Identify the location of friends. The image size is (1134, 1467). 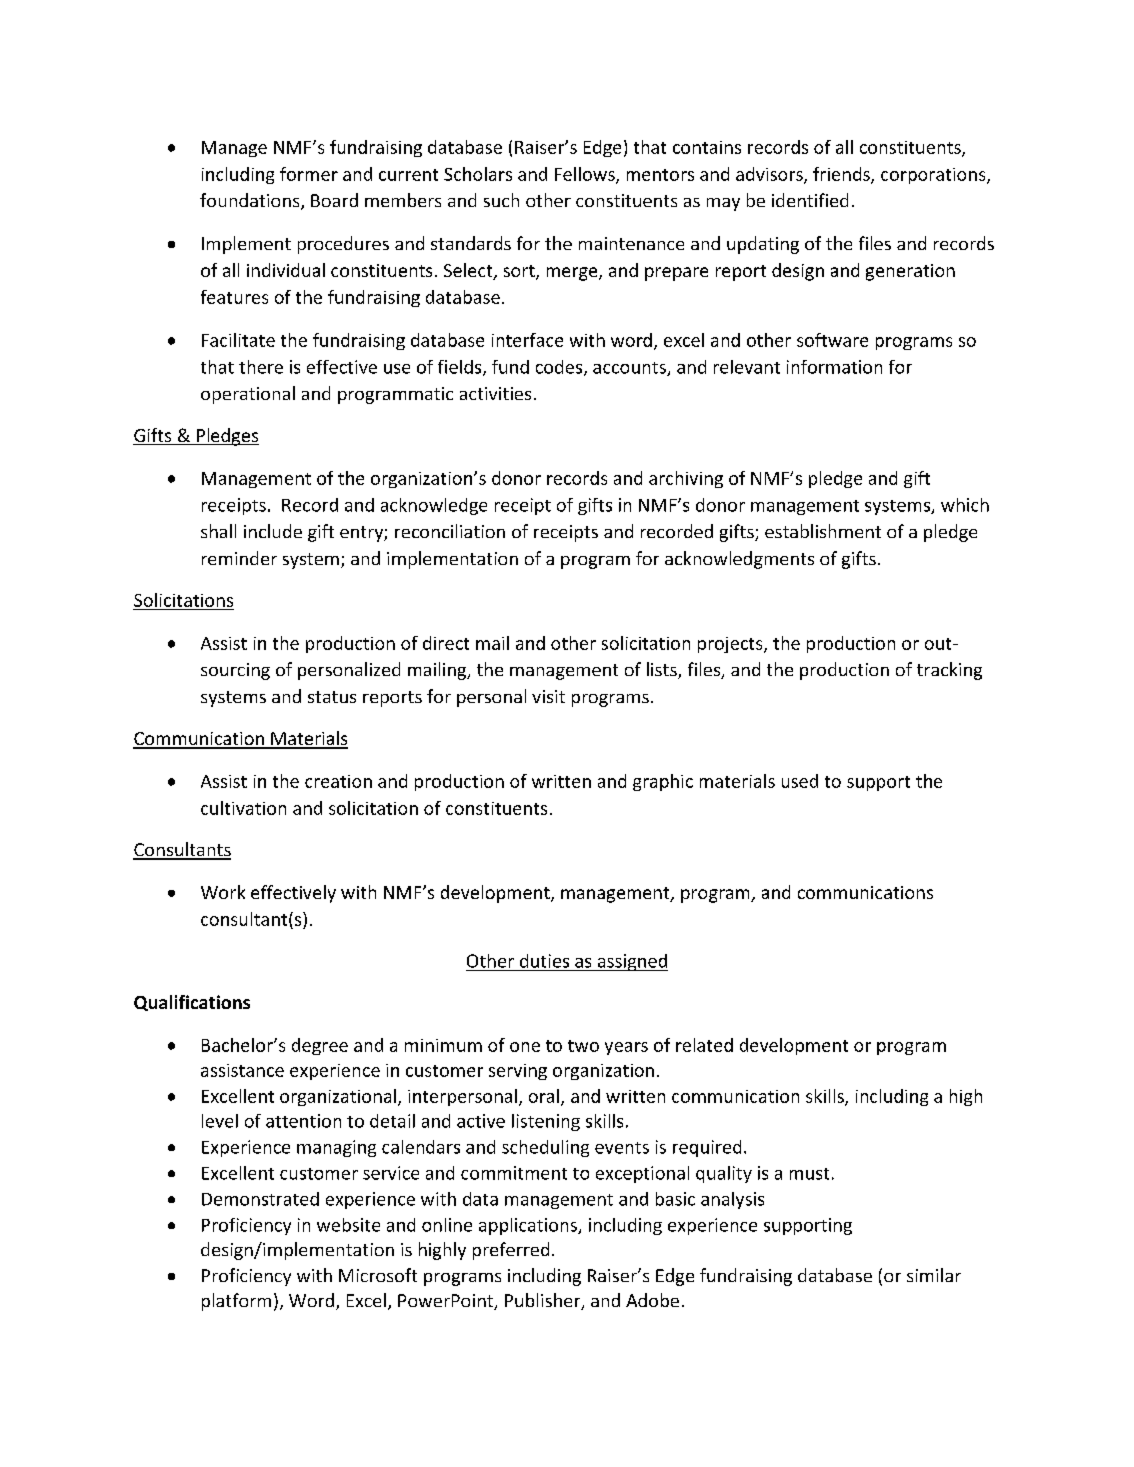
(842, 175).
